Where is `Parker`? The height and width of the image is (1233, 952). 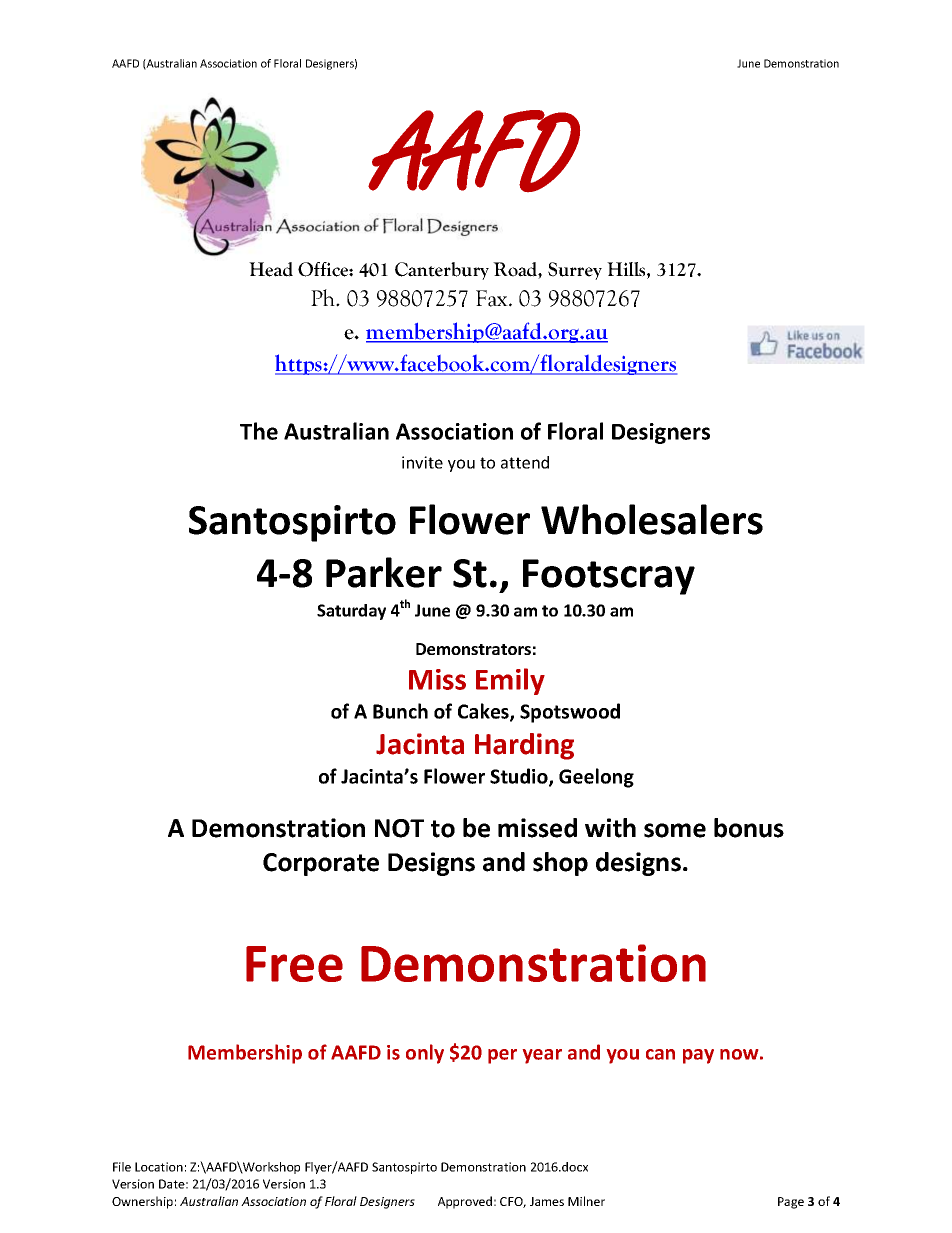 Parker is located at coordinates (384, 572).
